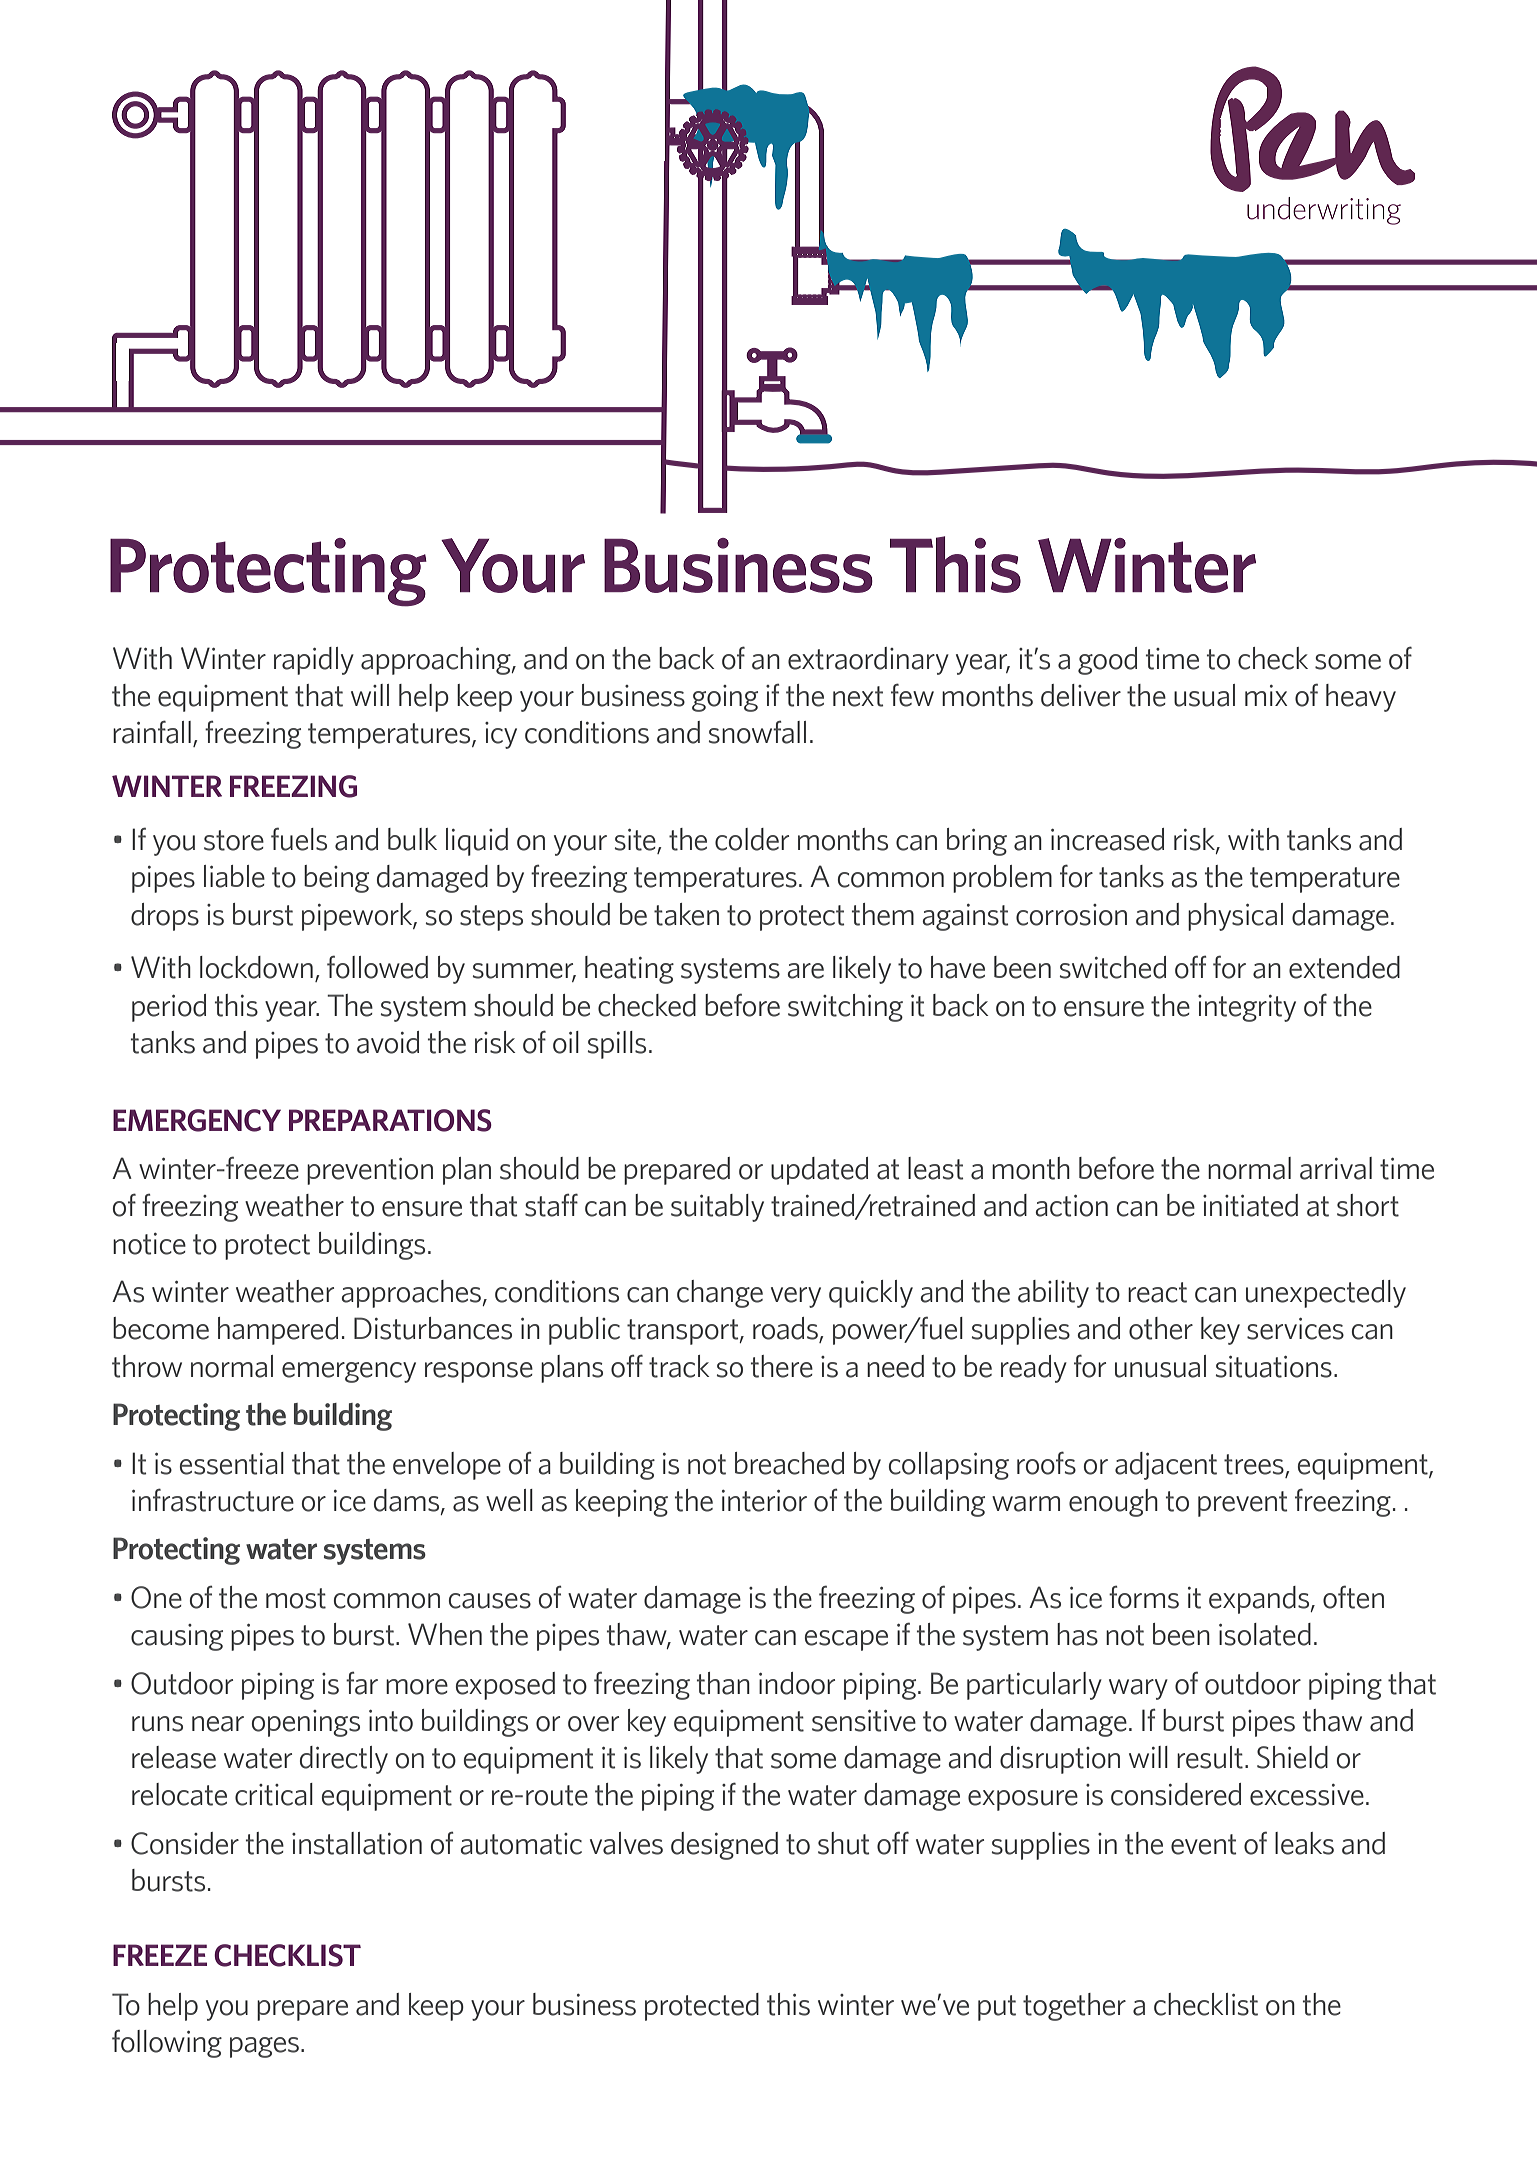 This screenshot has height=2174, width=1537. Describe the element at coordinates (296, 1598) in the screenshot. I see `most` at that location.
